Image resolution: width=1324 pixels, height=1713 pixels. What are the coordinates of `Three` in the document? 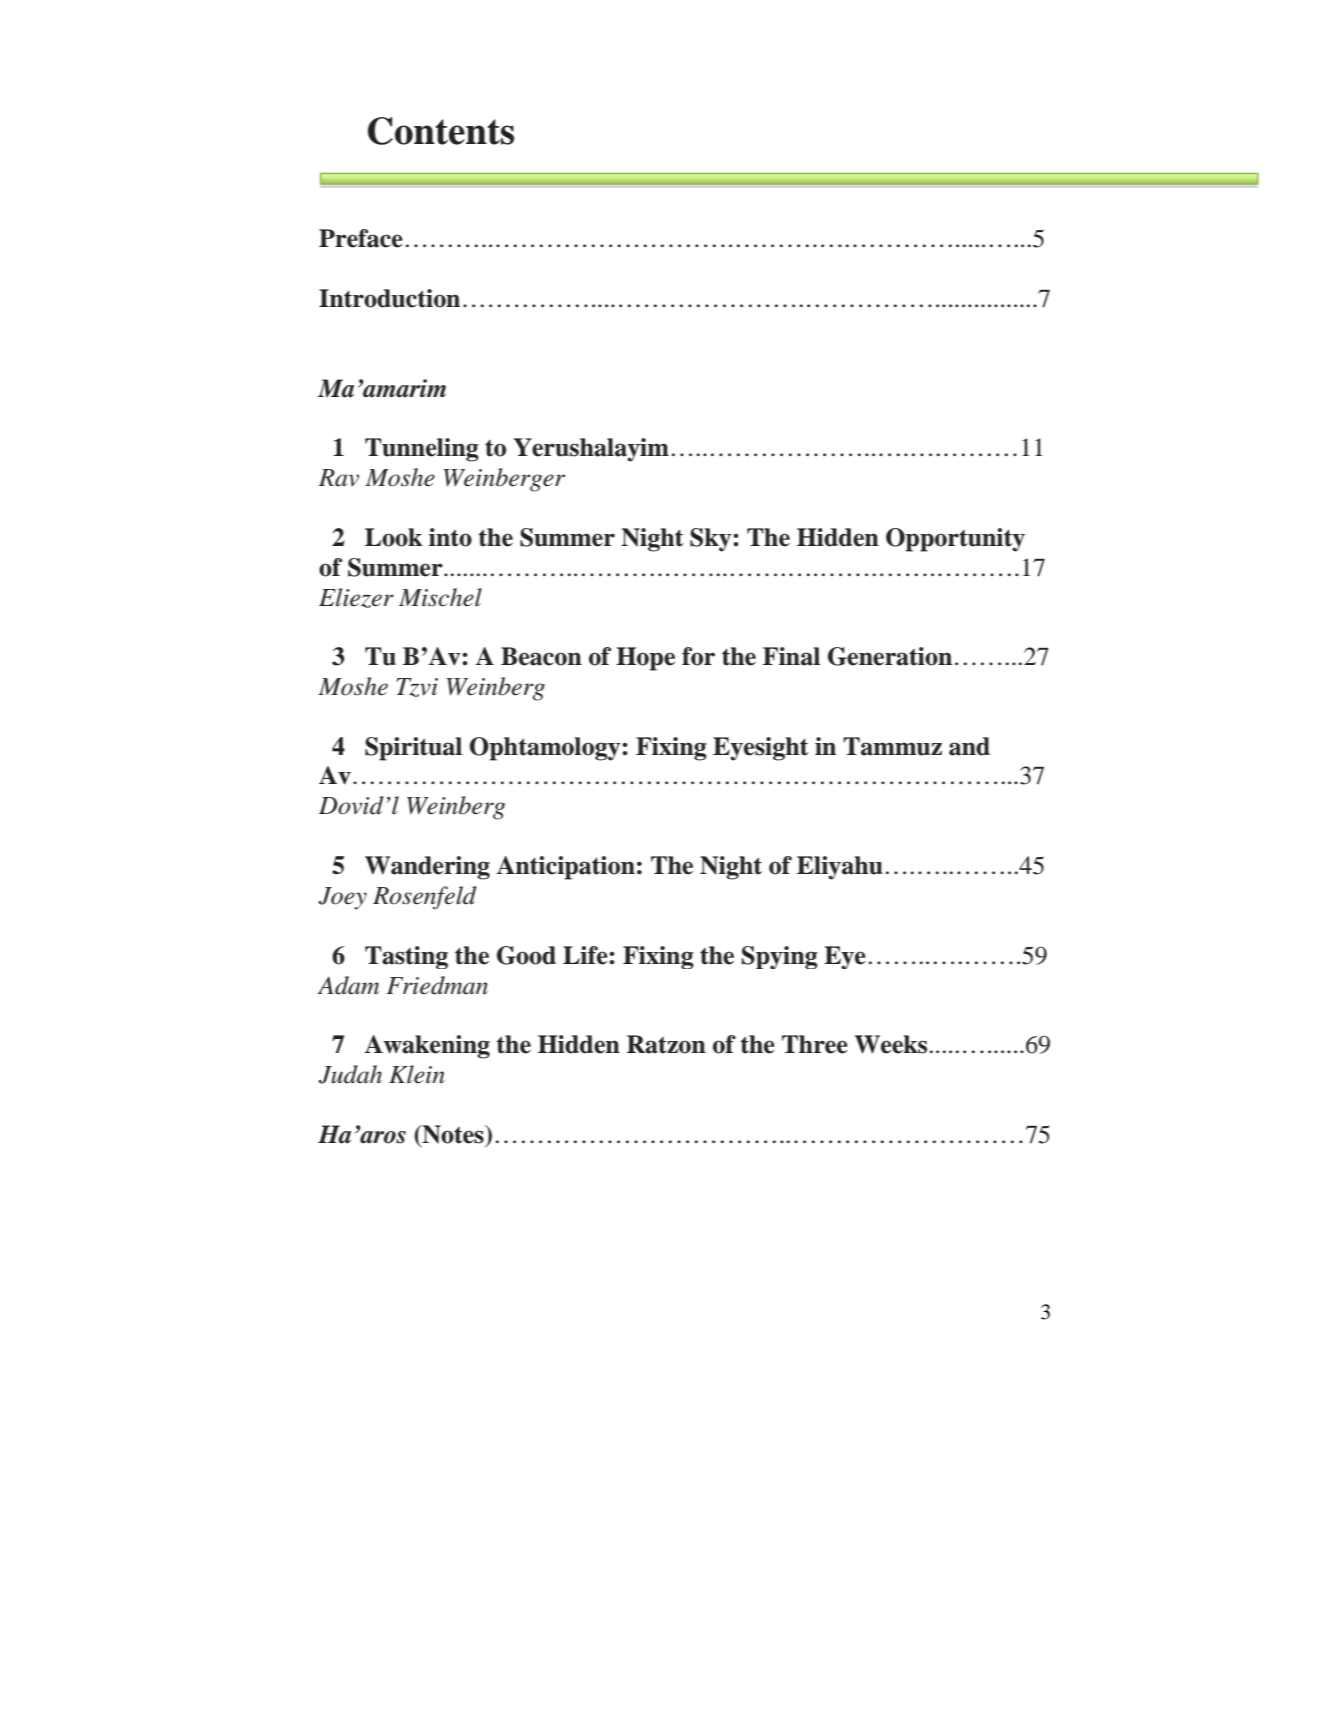 It's located at (815, 1044).
